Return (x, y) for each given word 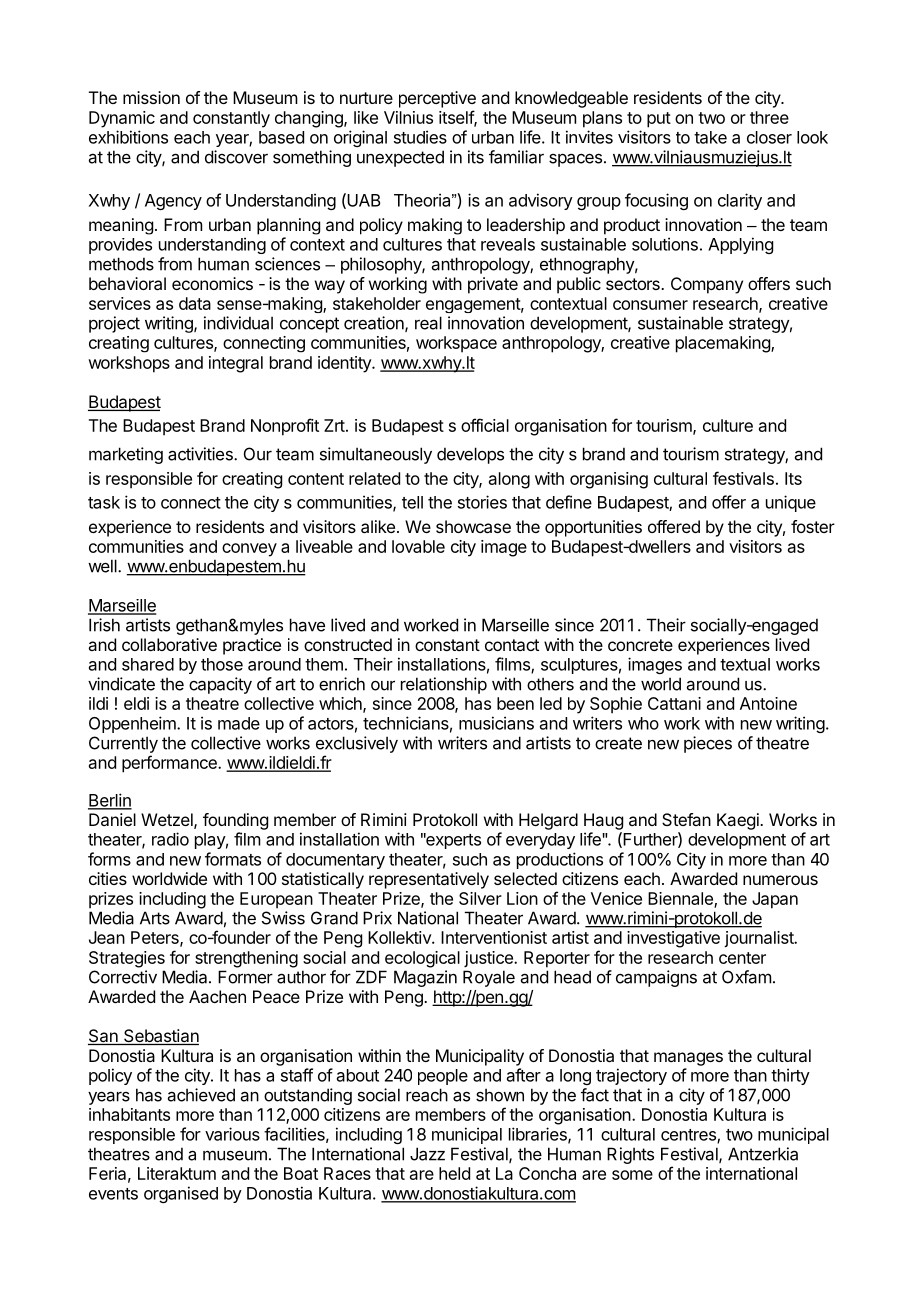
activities (201, 454)
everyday (540, 841)
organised (181, 1194)
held (454, 1173)
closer (769, 137)
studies (420, 137)
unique (791, 503)
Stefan (686, 819)
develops (470, 455)
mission (151, 97)
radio (170, 839)
